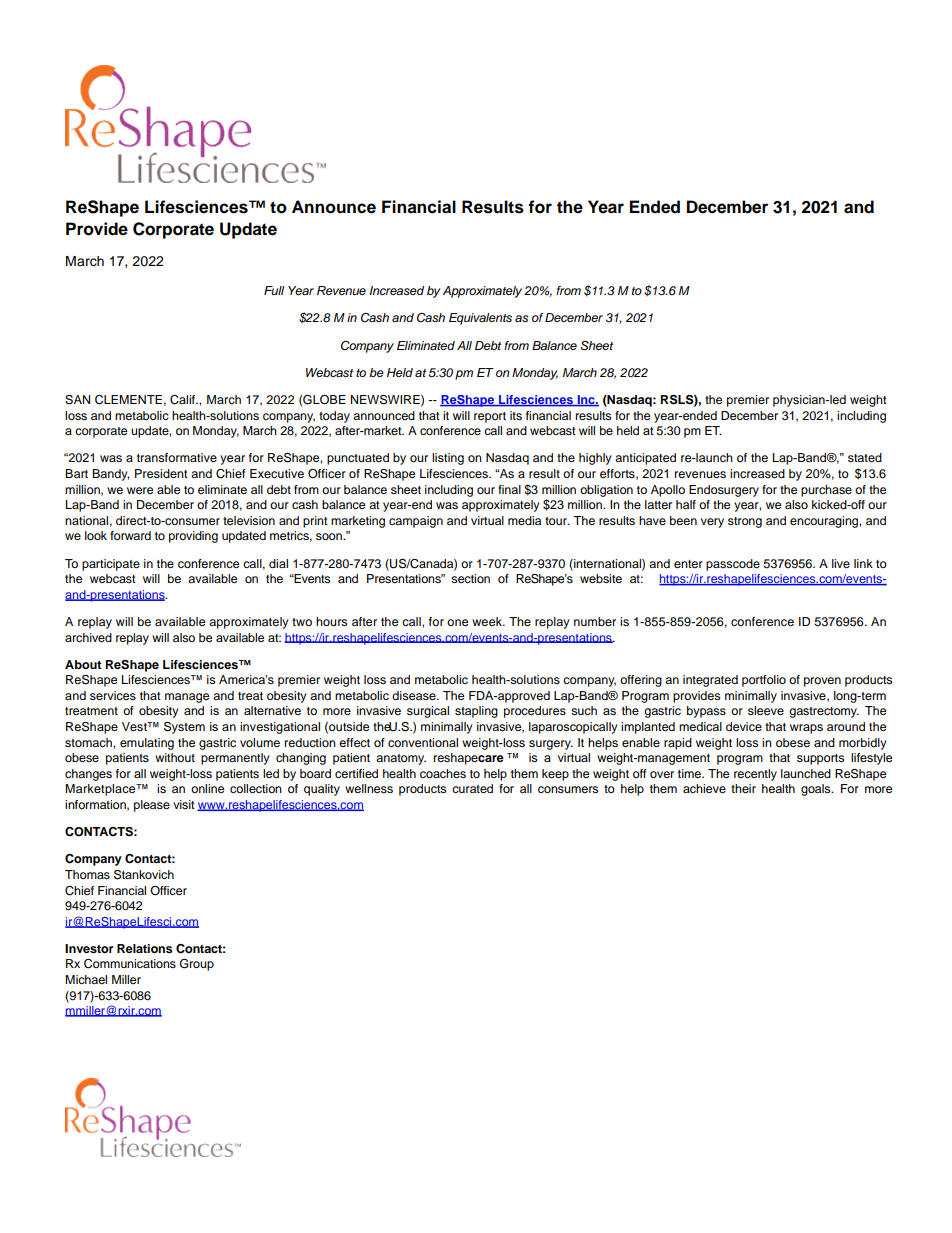  Describe the element at coordinates (480, 319) in the document. I see `Equivalents` at that location.
